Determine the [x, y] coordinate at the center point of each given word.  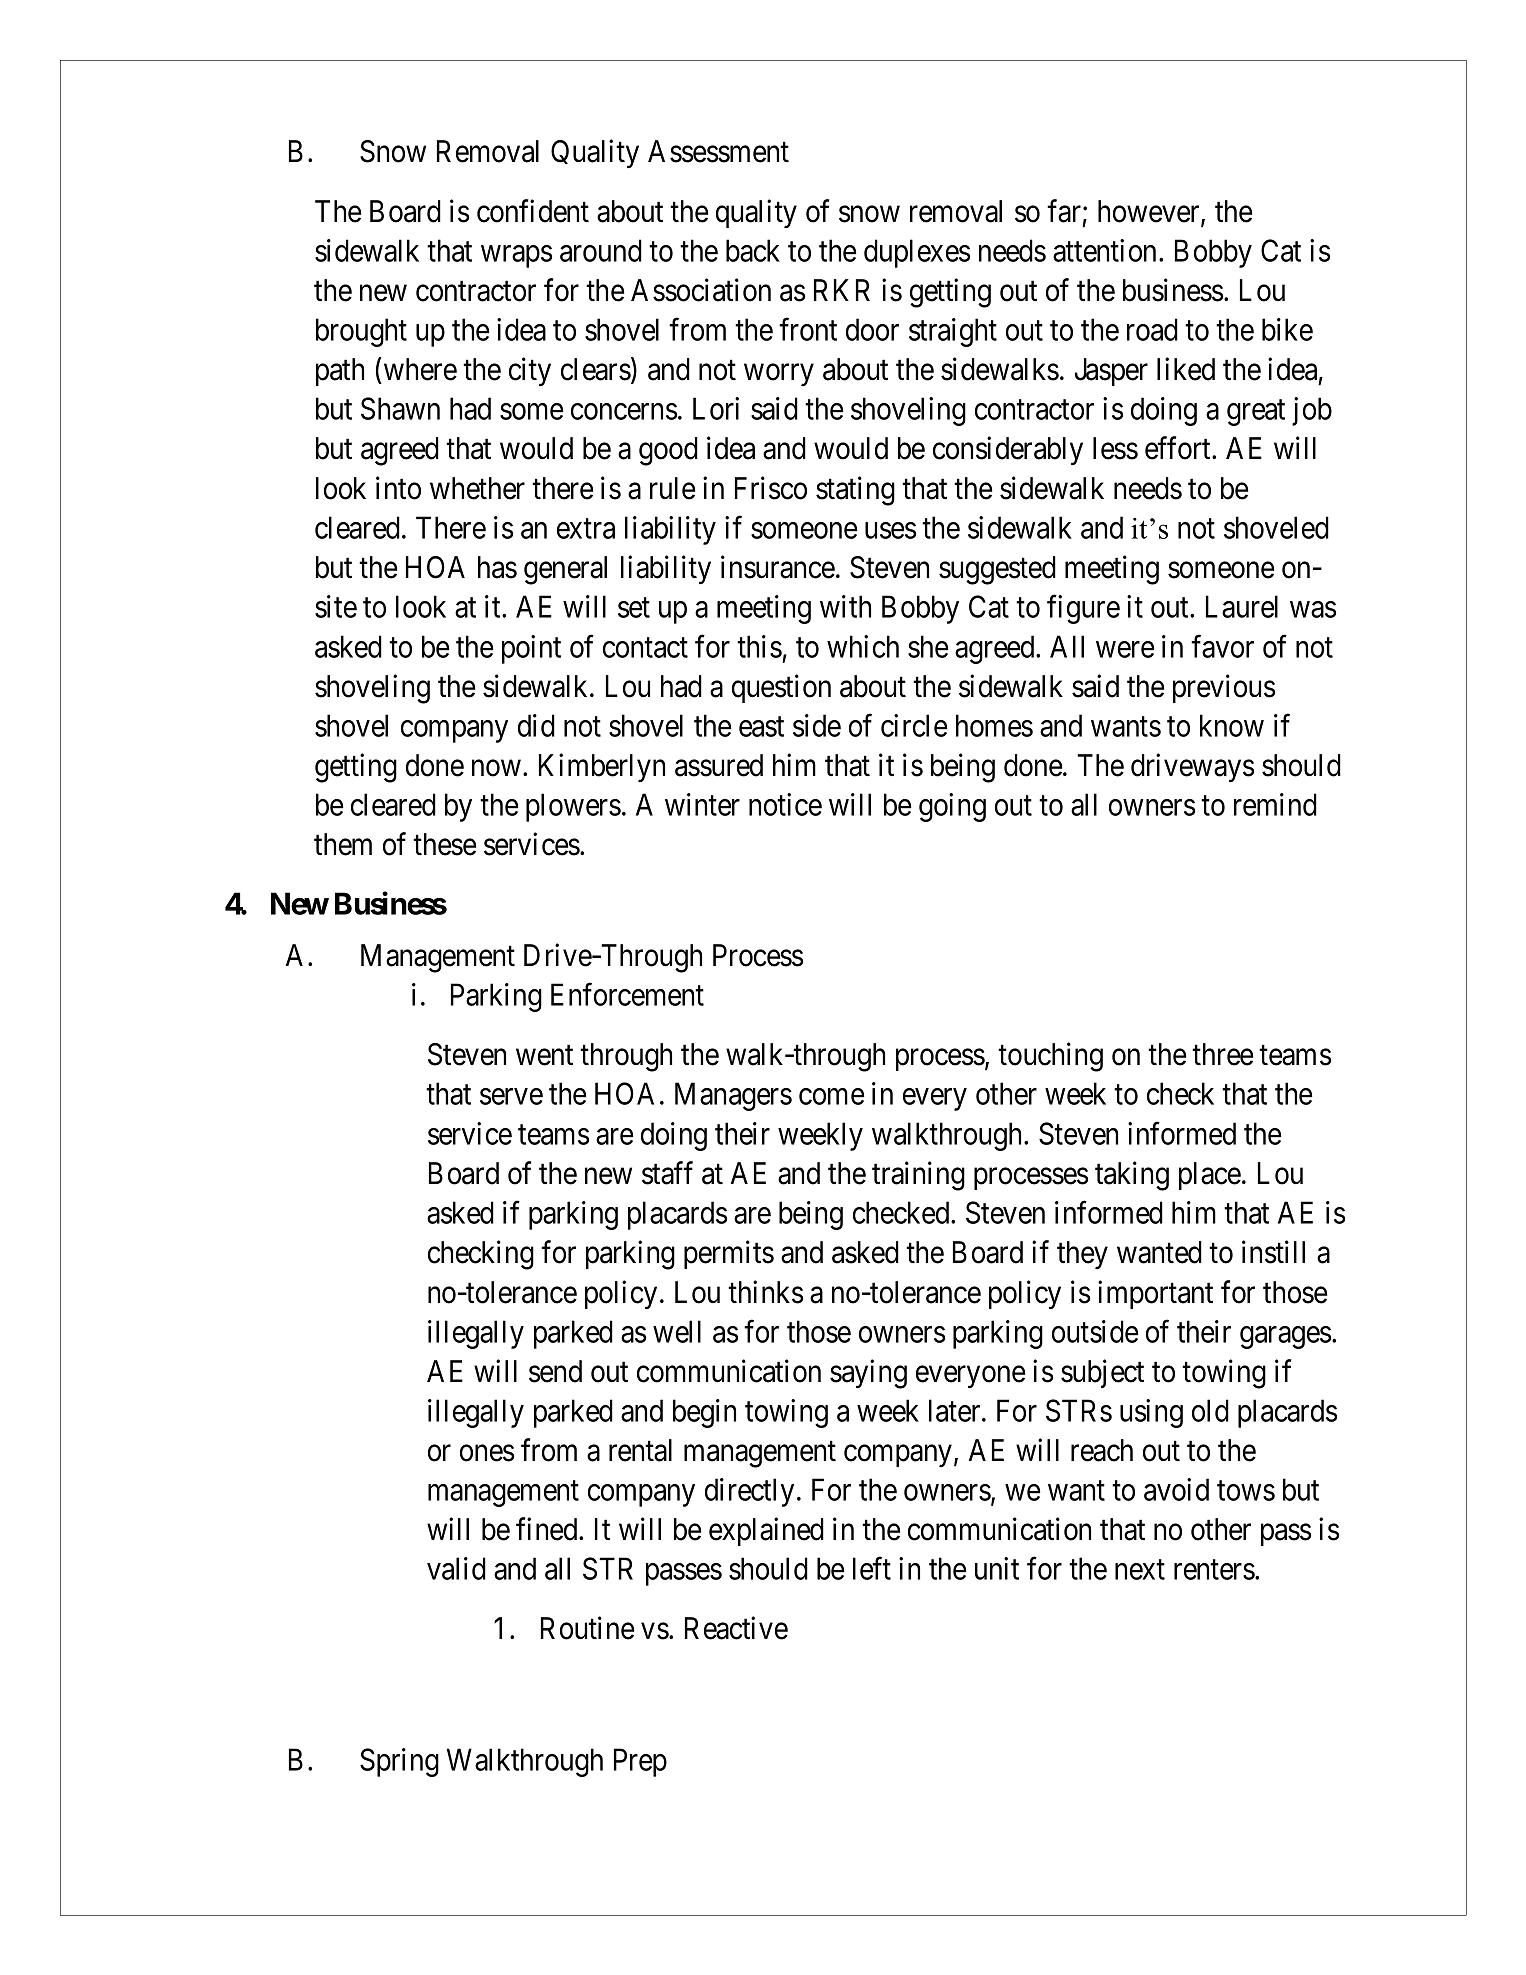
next [1140, 1570]
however [1150, 212]
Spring [399, 1762]
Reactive [736, 1628]
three [1222, 1054]
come [832, 1097]
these [444, 844]
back [753, 250]
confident [533, 211]
